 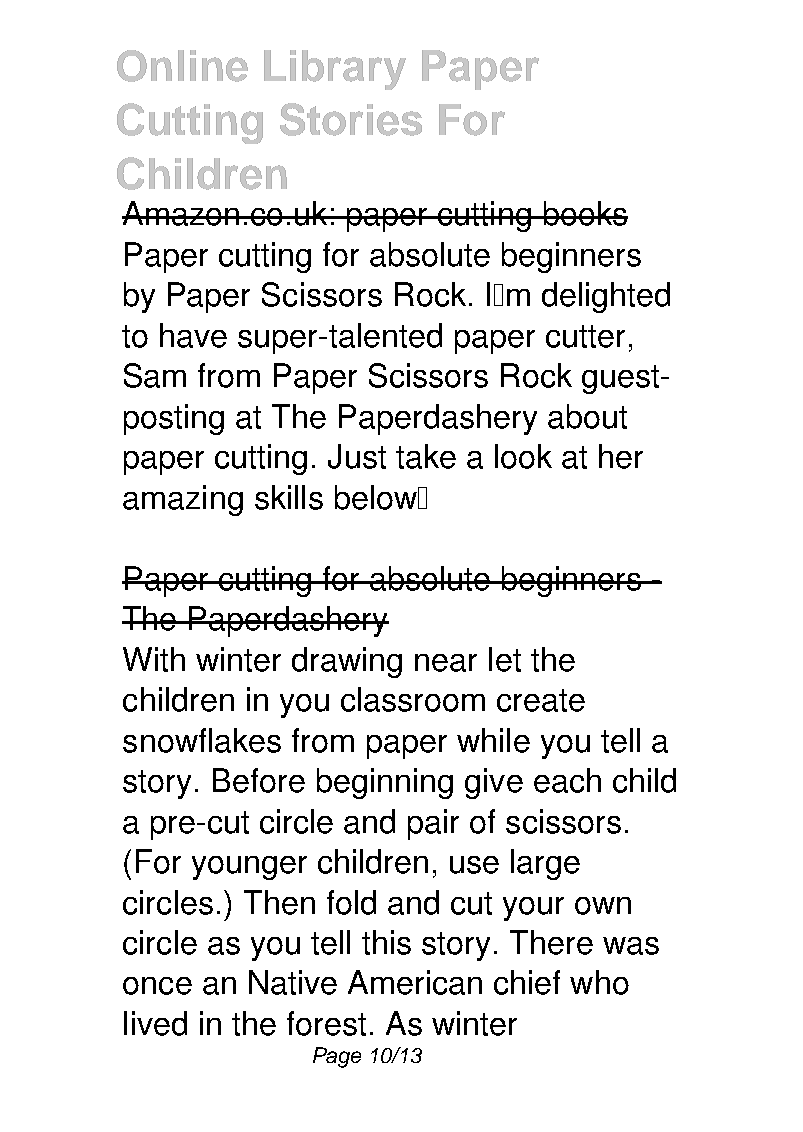 What do you see at coordinates (351, 119) in the screenshot?
I see `Stories` at bounding box center [351, 119].
